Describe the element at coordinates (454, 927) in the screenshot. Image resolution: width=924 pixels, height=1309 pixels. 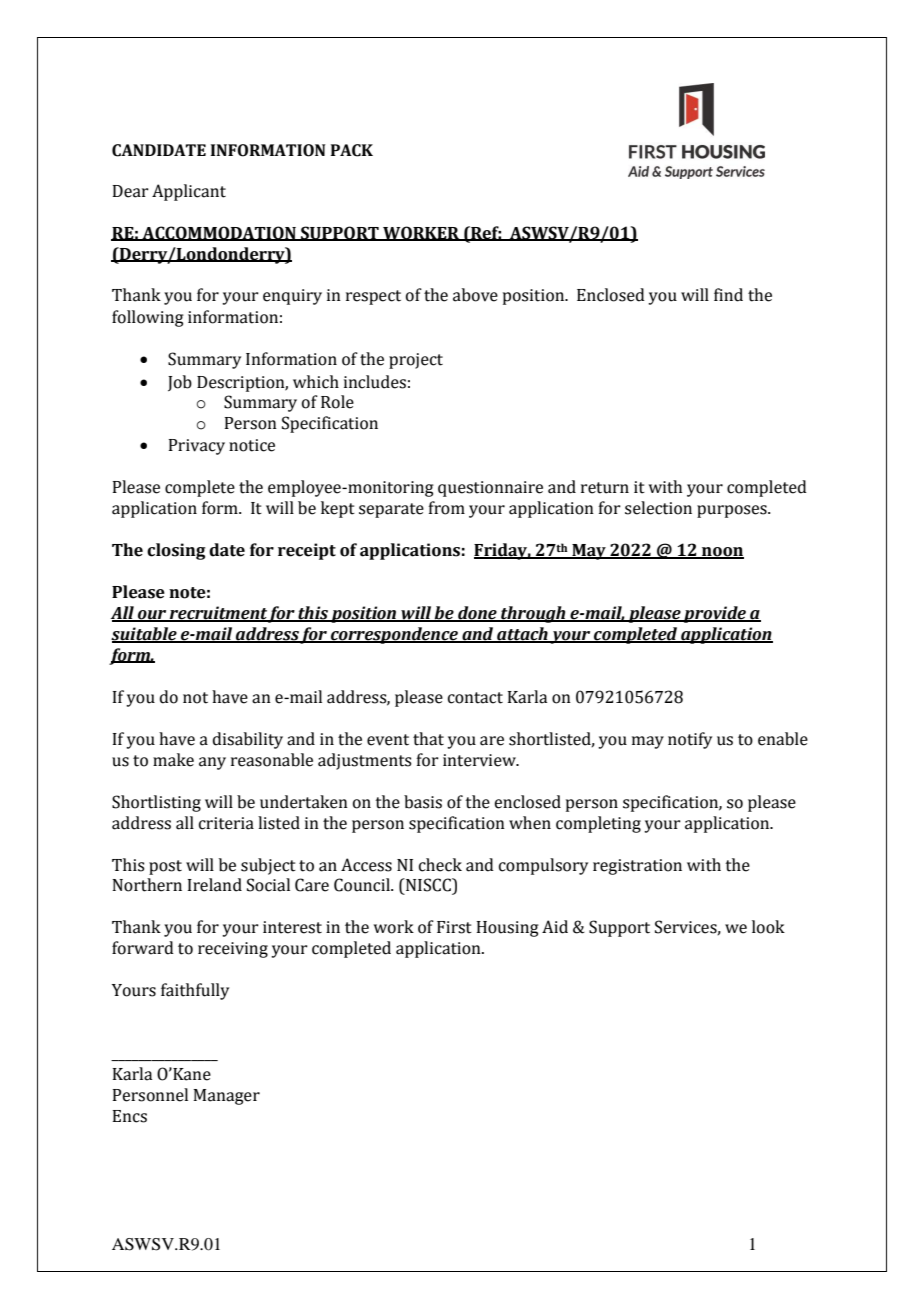
I see `First` at that location.
